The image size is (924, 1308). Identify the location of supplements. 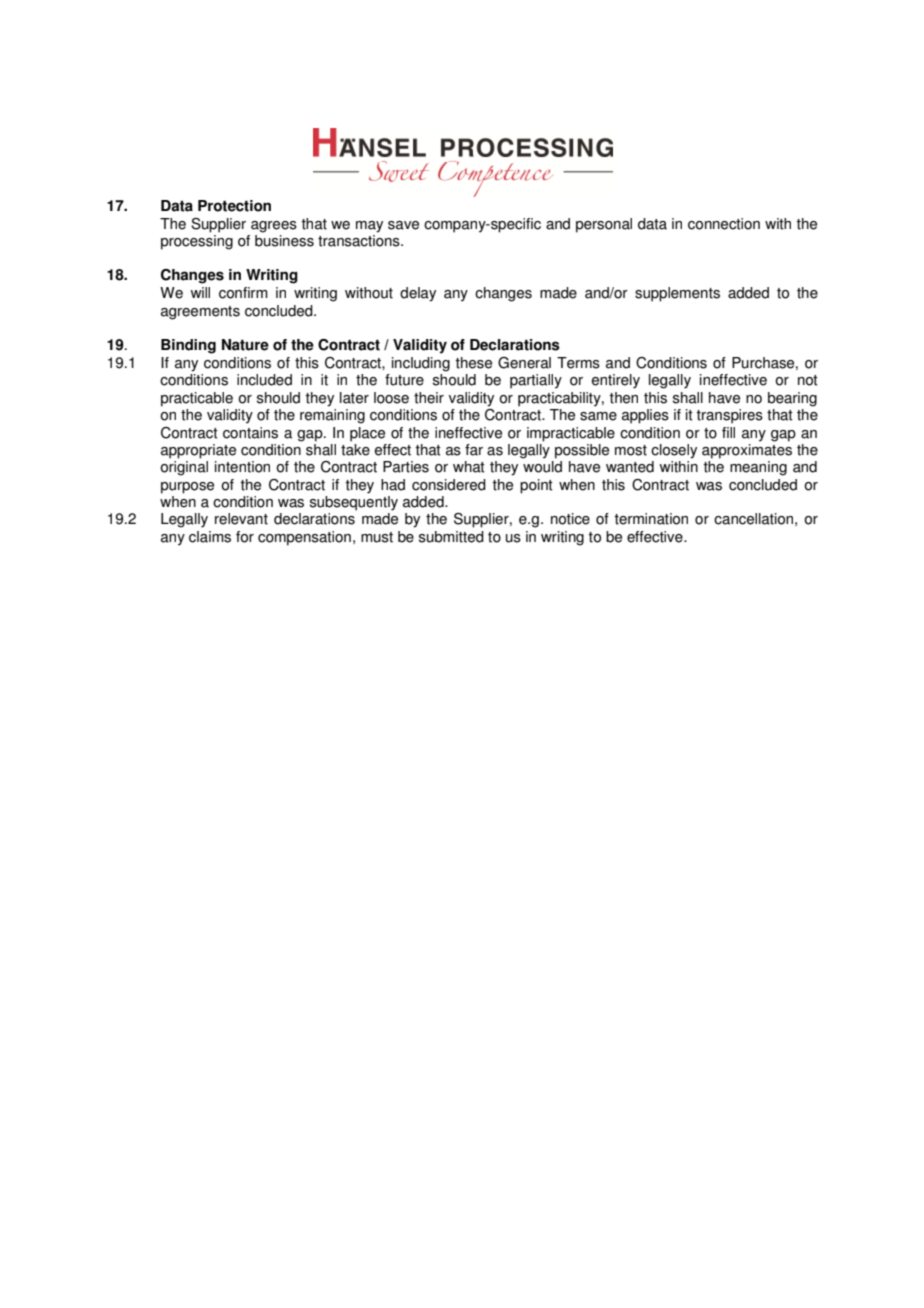
(677, 294).
